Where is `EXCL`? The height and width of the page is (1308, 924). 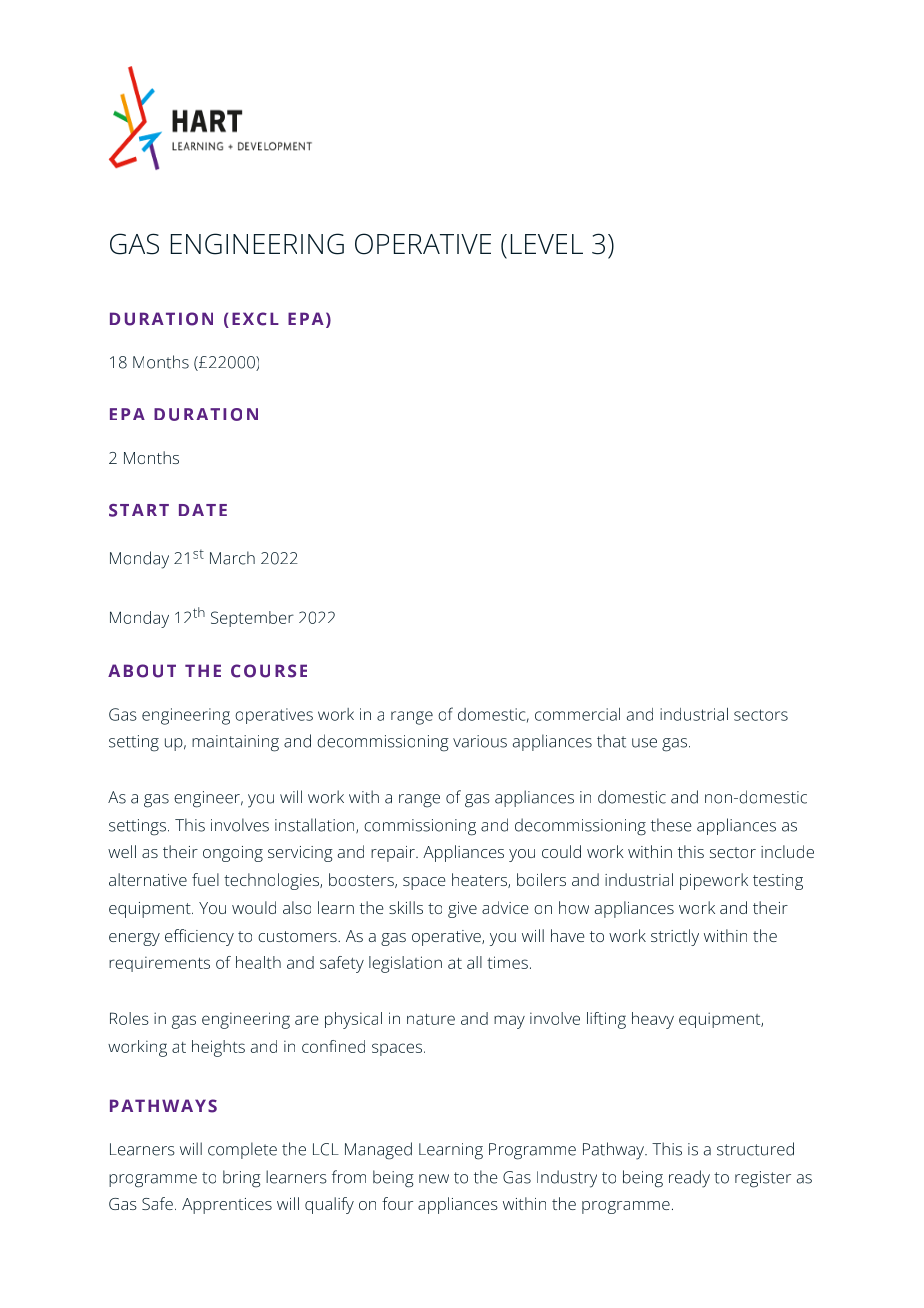
EXCL is located at coordinates (255, 319).
